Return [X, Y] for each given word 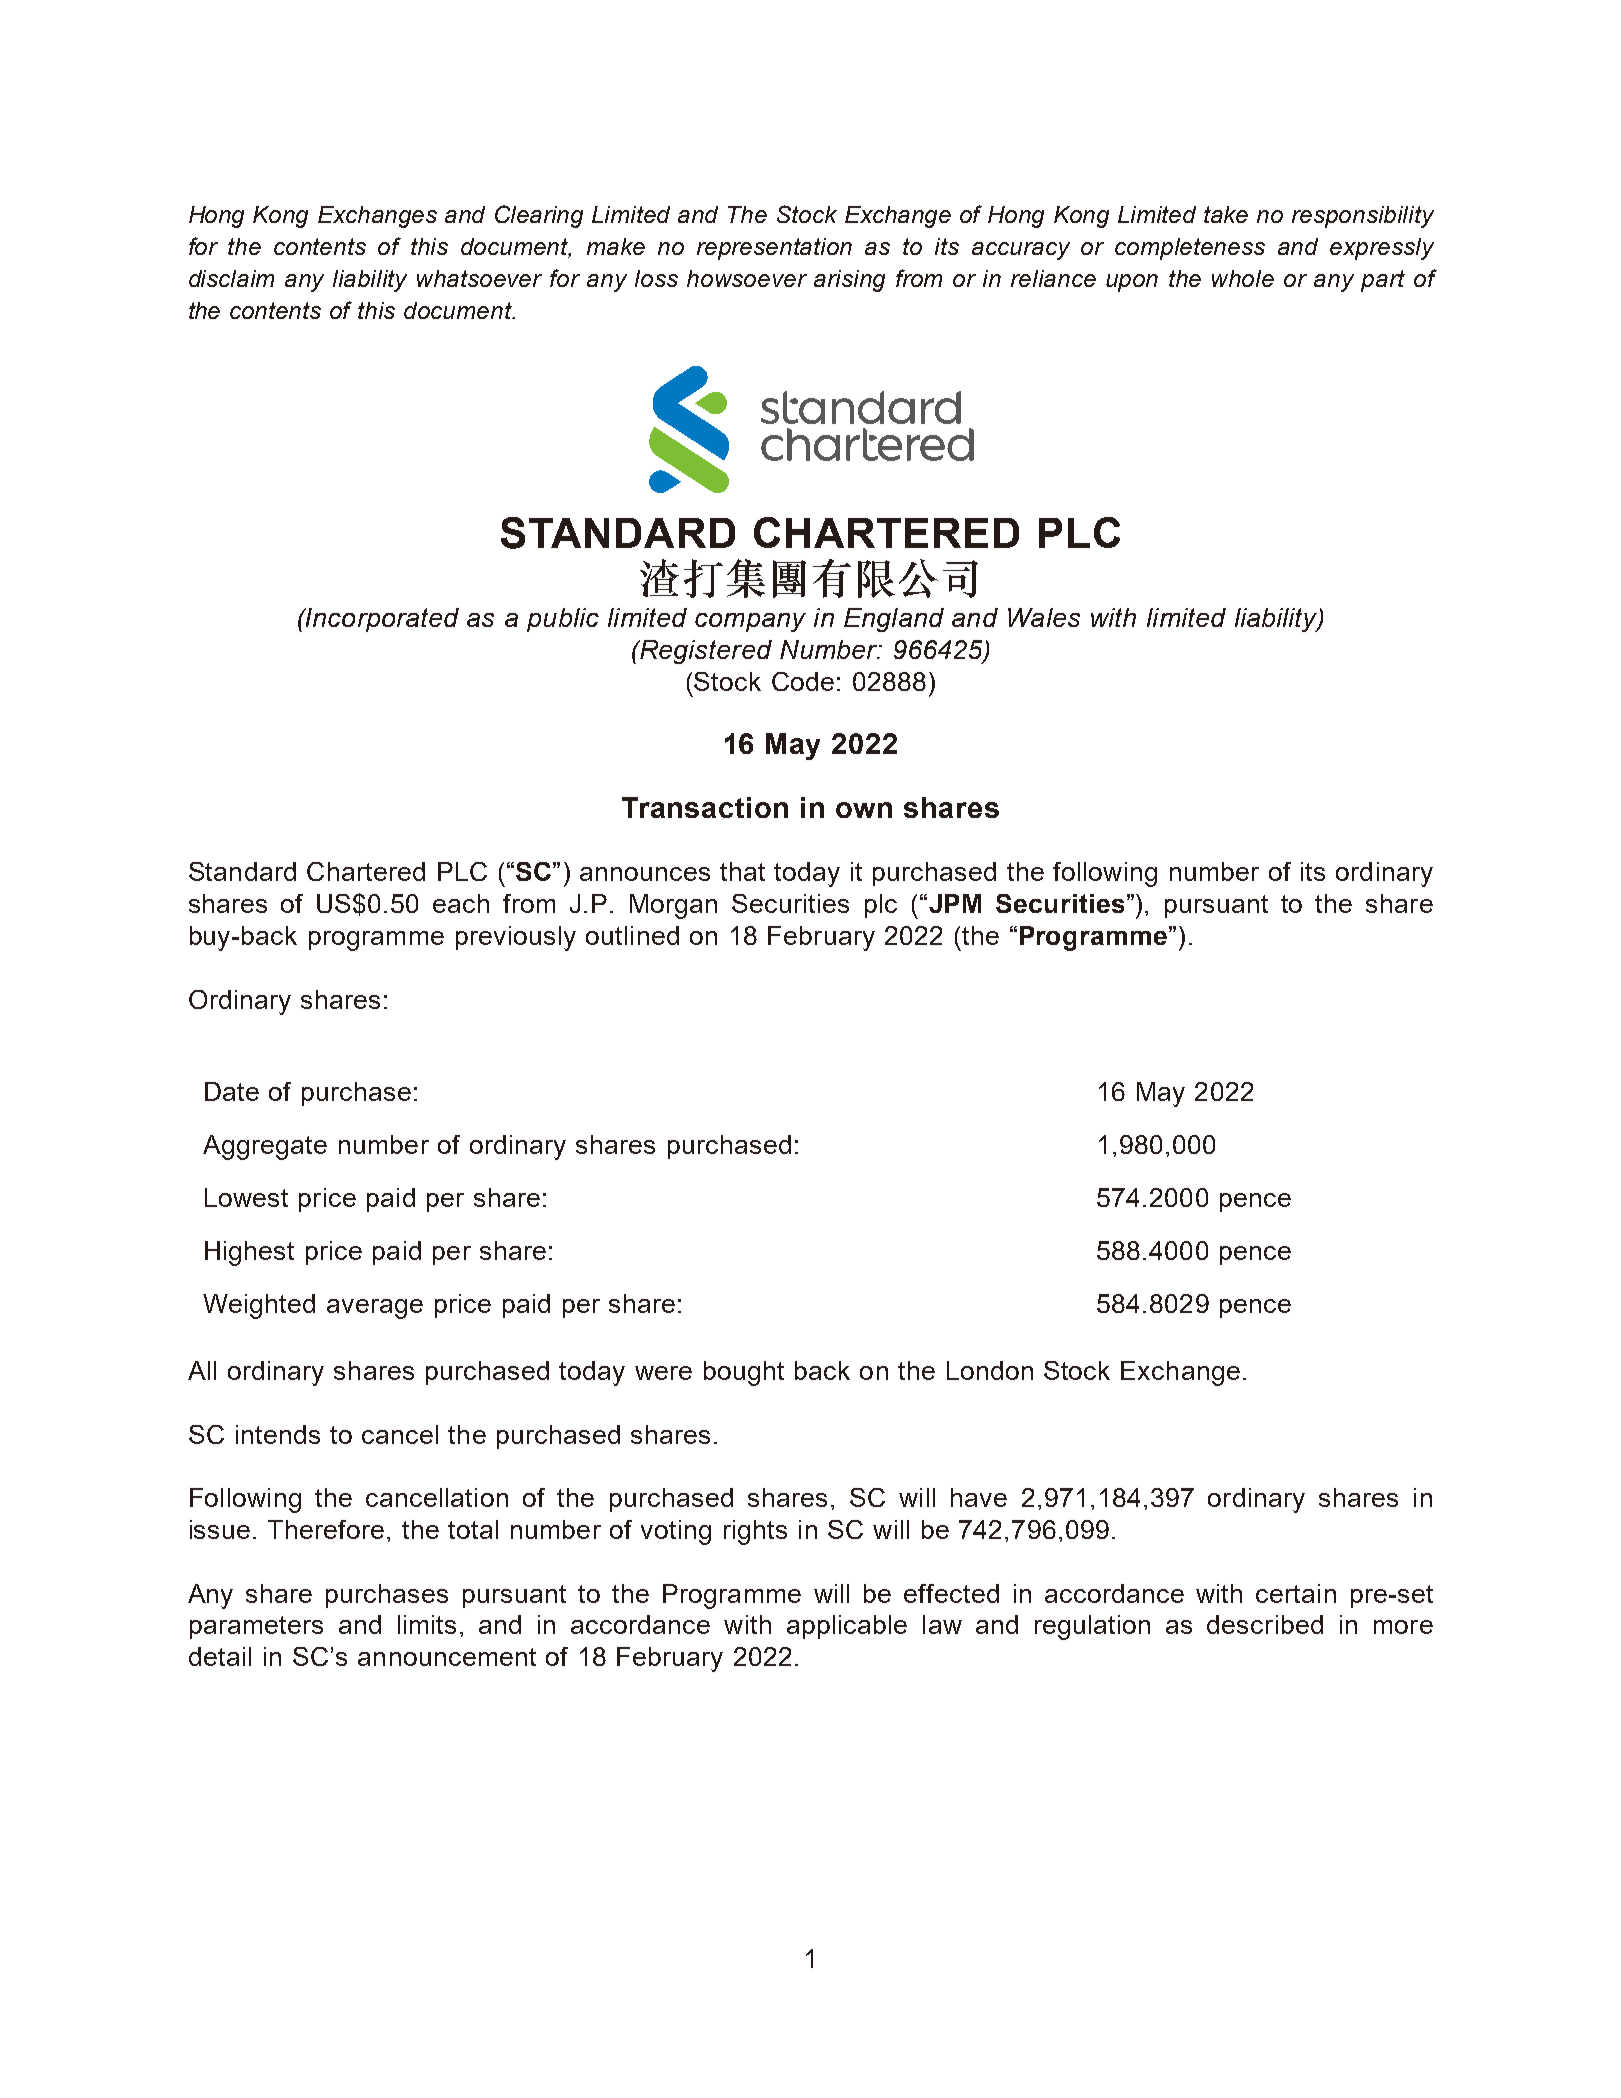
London [990, 1370]
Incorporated [381, 620]
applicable [847, 1627]
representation [774, 249]
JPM [955, 903]
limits [427, 1624]
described [1265, 1624]
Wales [1044, 617]
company [750, 622]
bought [744, 1373]
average [375, 1309]
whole [1243, 278]
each [461, 903]
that [742, 871]
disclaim [231, 278]
